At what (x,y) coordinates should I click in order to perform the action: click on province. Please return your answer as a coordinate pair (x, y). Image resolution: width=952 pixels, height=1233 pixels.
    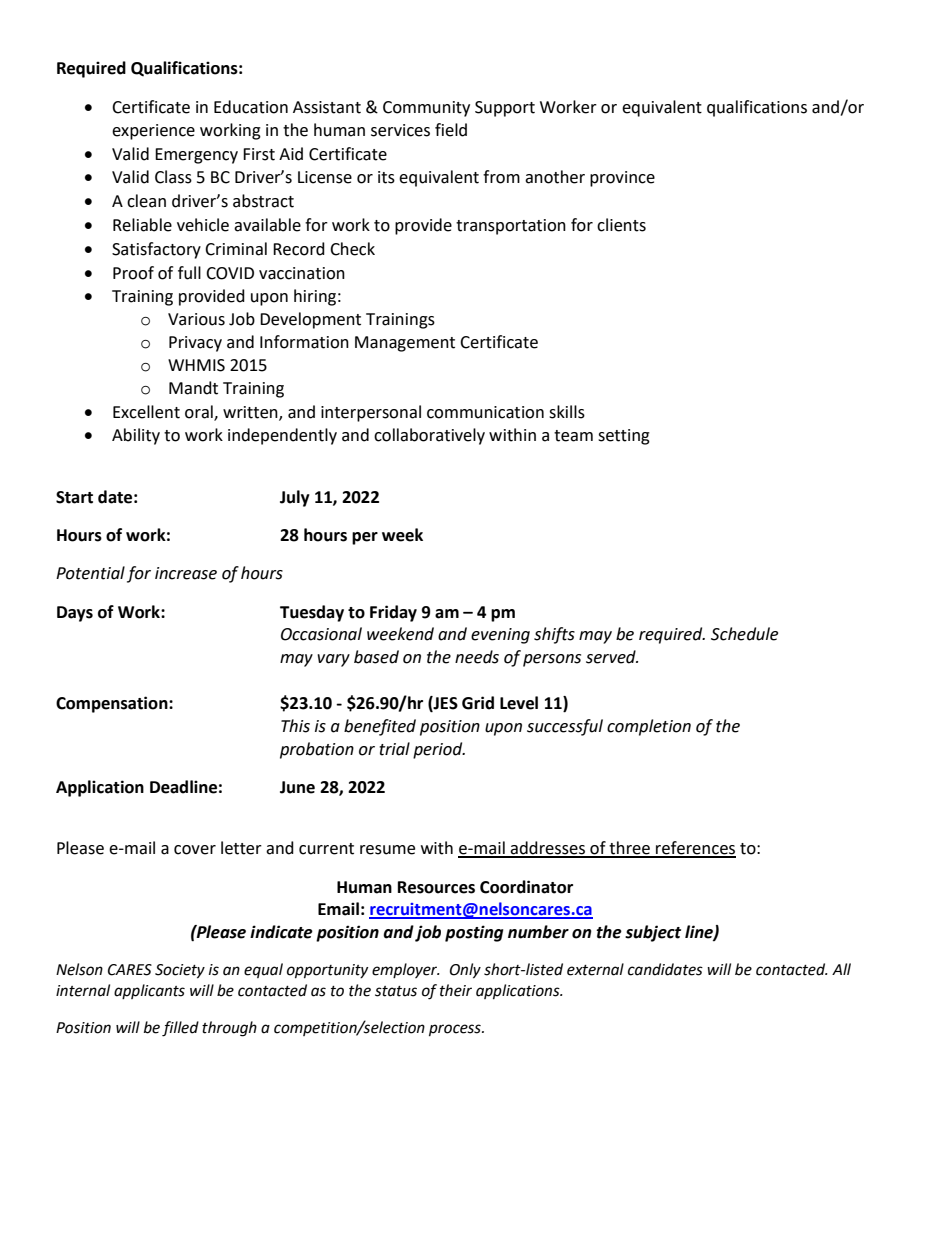
    Looking at the image, I should click on (622, 179).
